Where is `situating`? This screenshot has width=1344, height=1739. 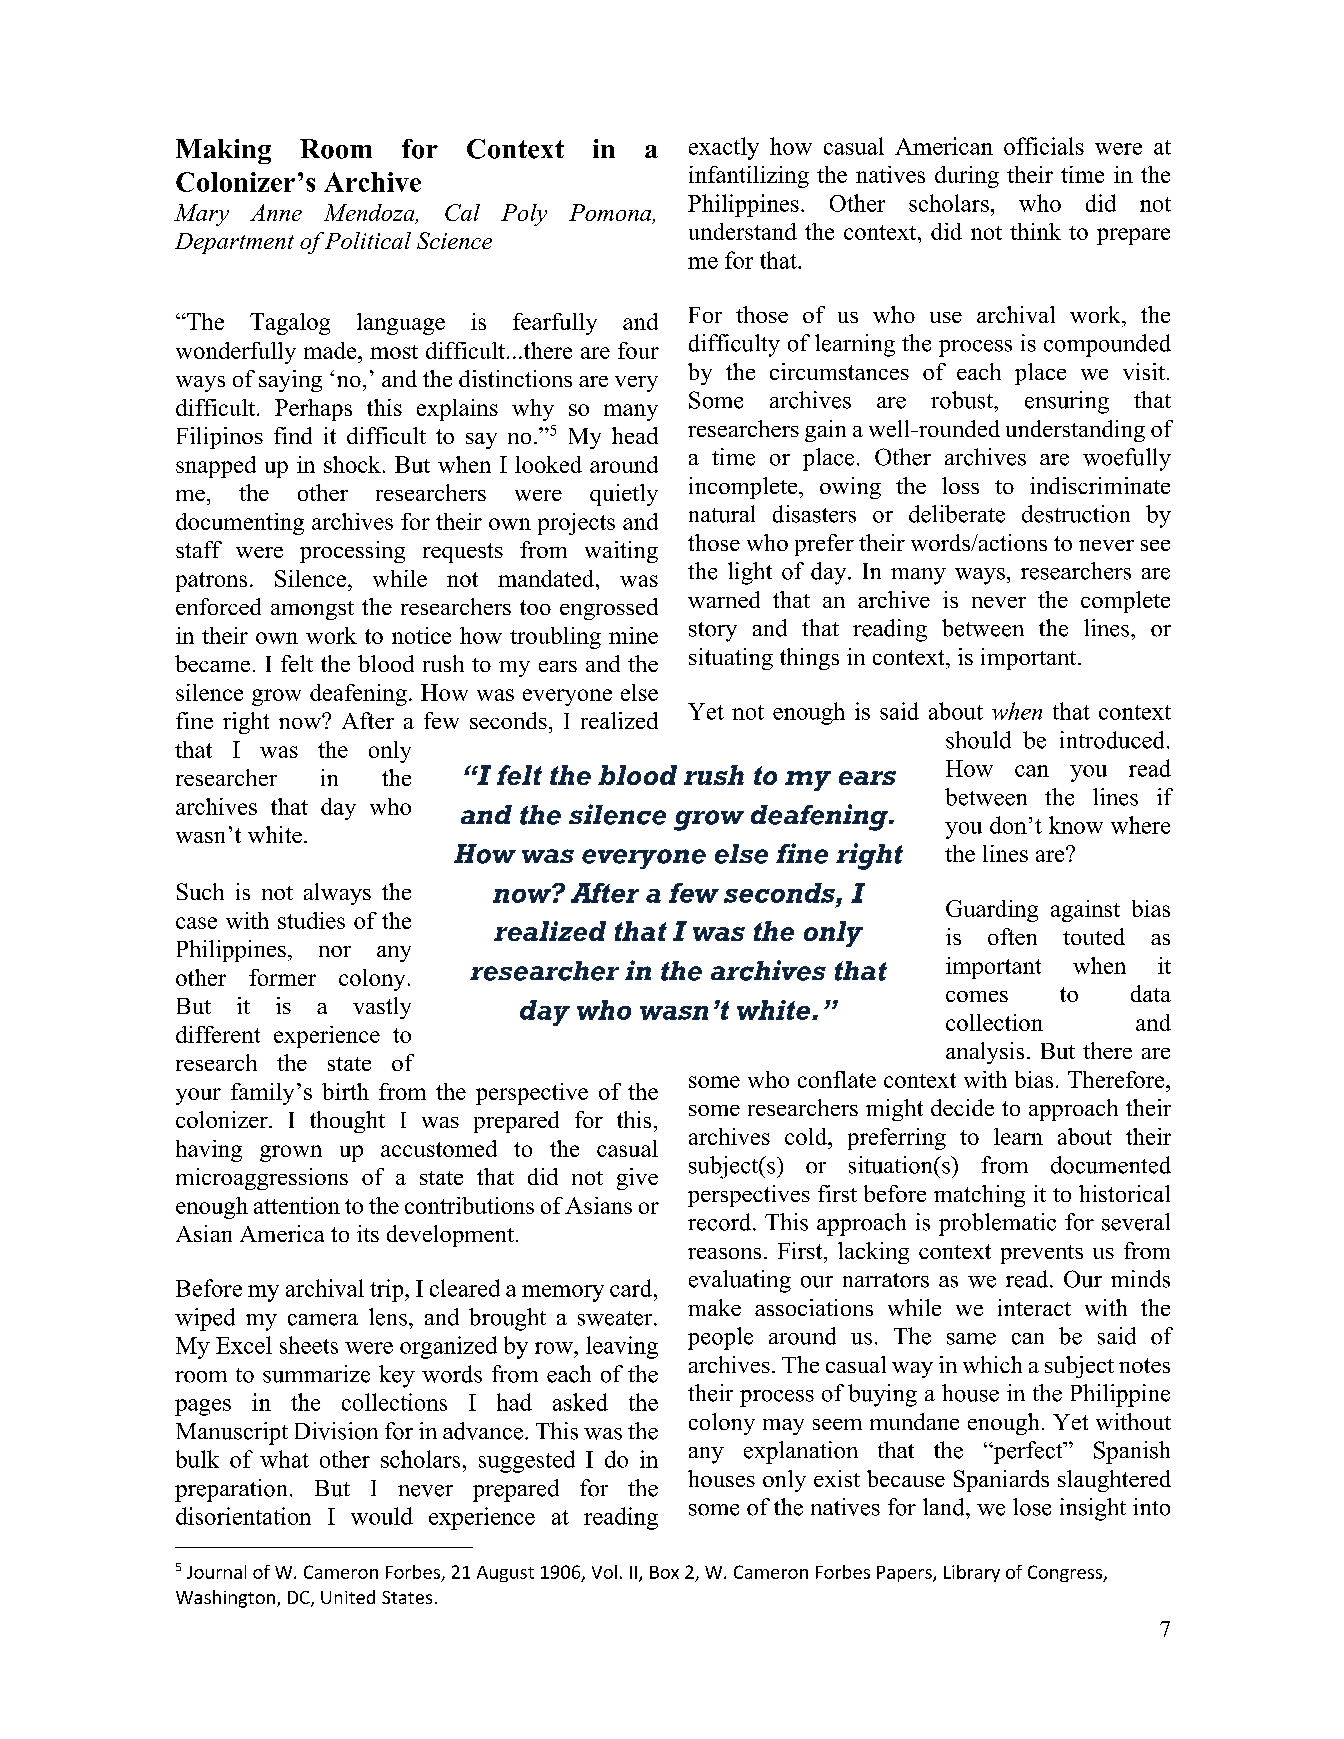 situating is located at coordinates (731, 659).
